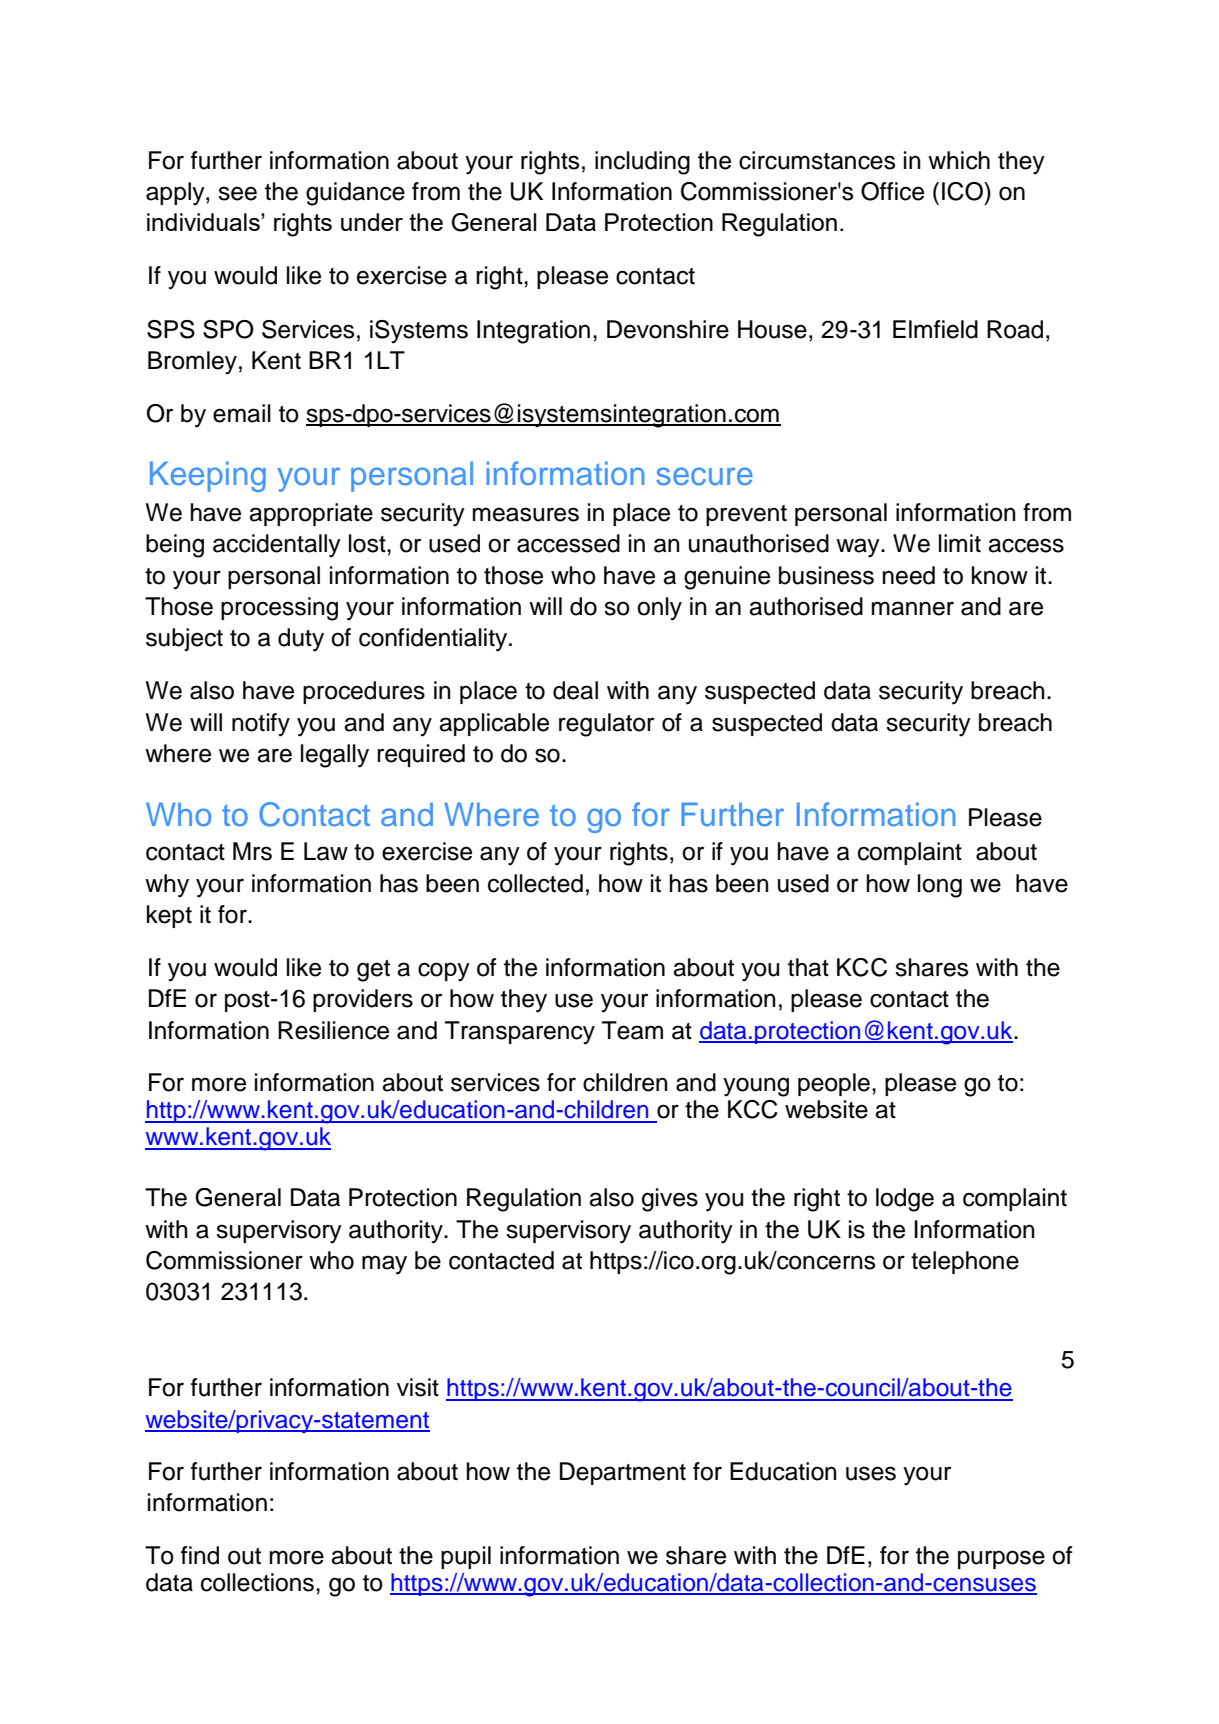 This page has height=1724, width=1219. What do you see at coordinates (384, 1265) in the page?
I see `may` at bounding box center [384, 1265].
